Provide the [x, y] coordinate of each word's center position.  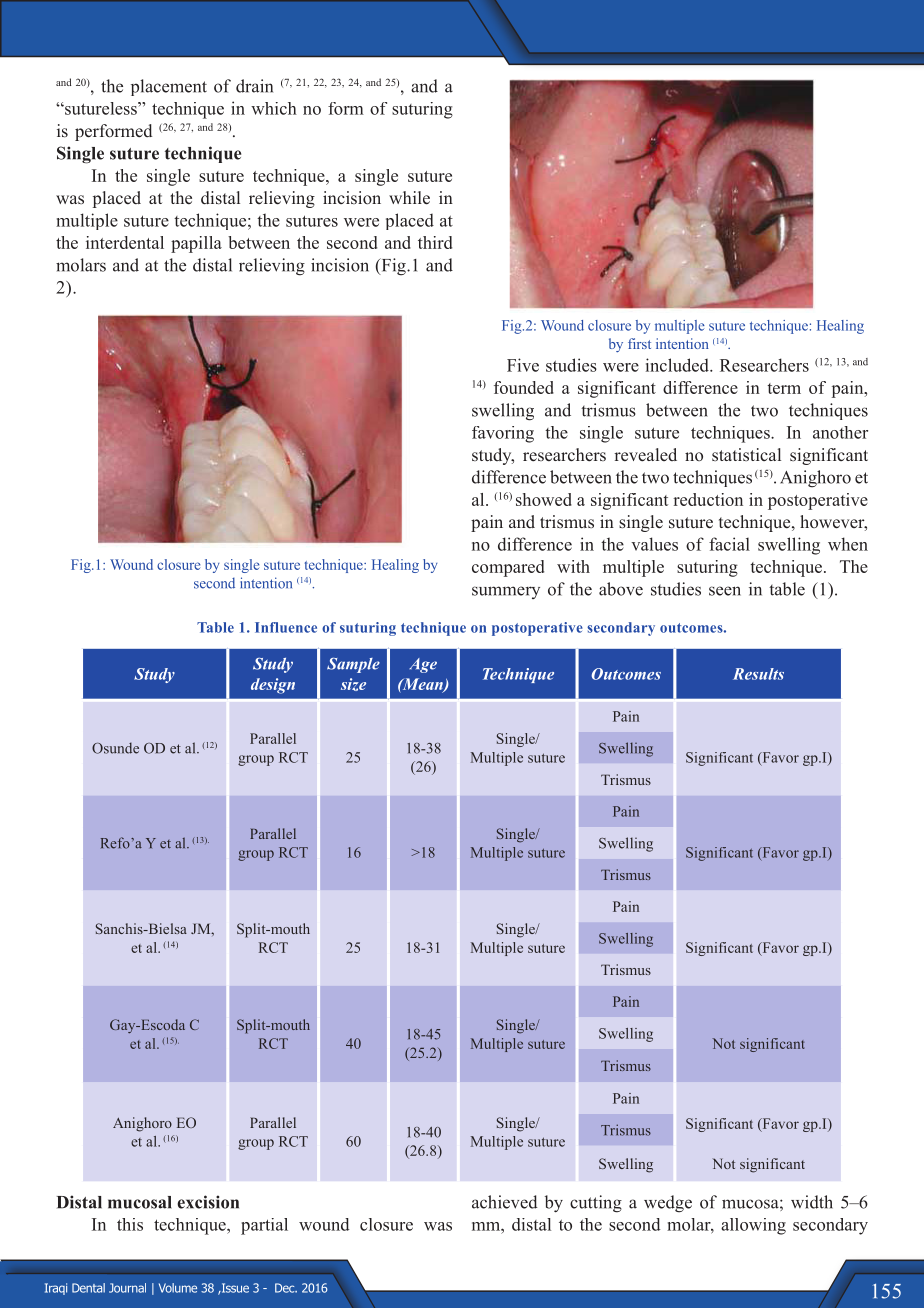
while [409, 198]
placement [169, 87]
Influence [286, 627]
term [784, 388]
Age [423, 665]
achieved [505, 1202]
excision [208, 1202]
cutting [596, 1204]
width [812, 1202]
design [273, 686]
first [639, 343]
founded [524, 387]
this [130, 1224]
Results [758, 674]
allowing [753, 1226]
